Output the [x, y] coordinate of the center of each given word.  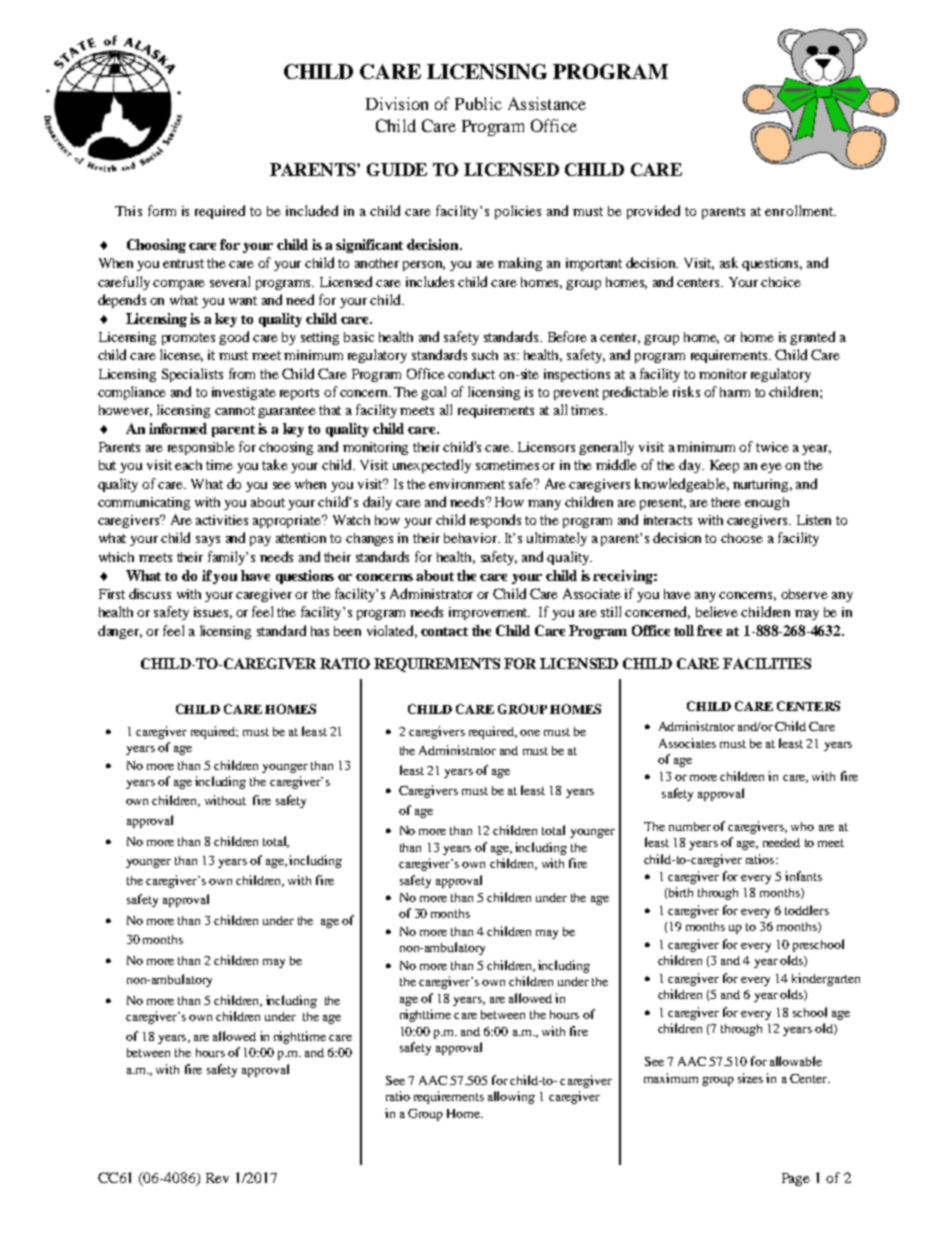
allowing [511, 1097]
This [128, 211]
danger [120, 632]
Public [478, 103]
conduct [471, 373]
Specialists [192, 375]
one [530, 733]
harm [735, 392]
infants [803, 876]
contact [444, 631]
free [709, 630]
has [320, 631]
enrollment [800, 210]
